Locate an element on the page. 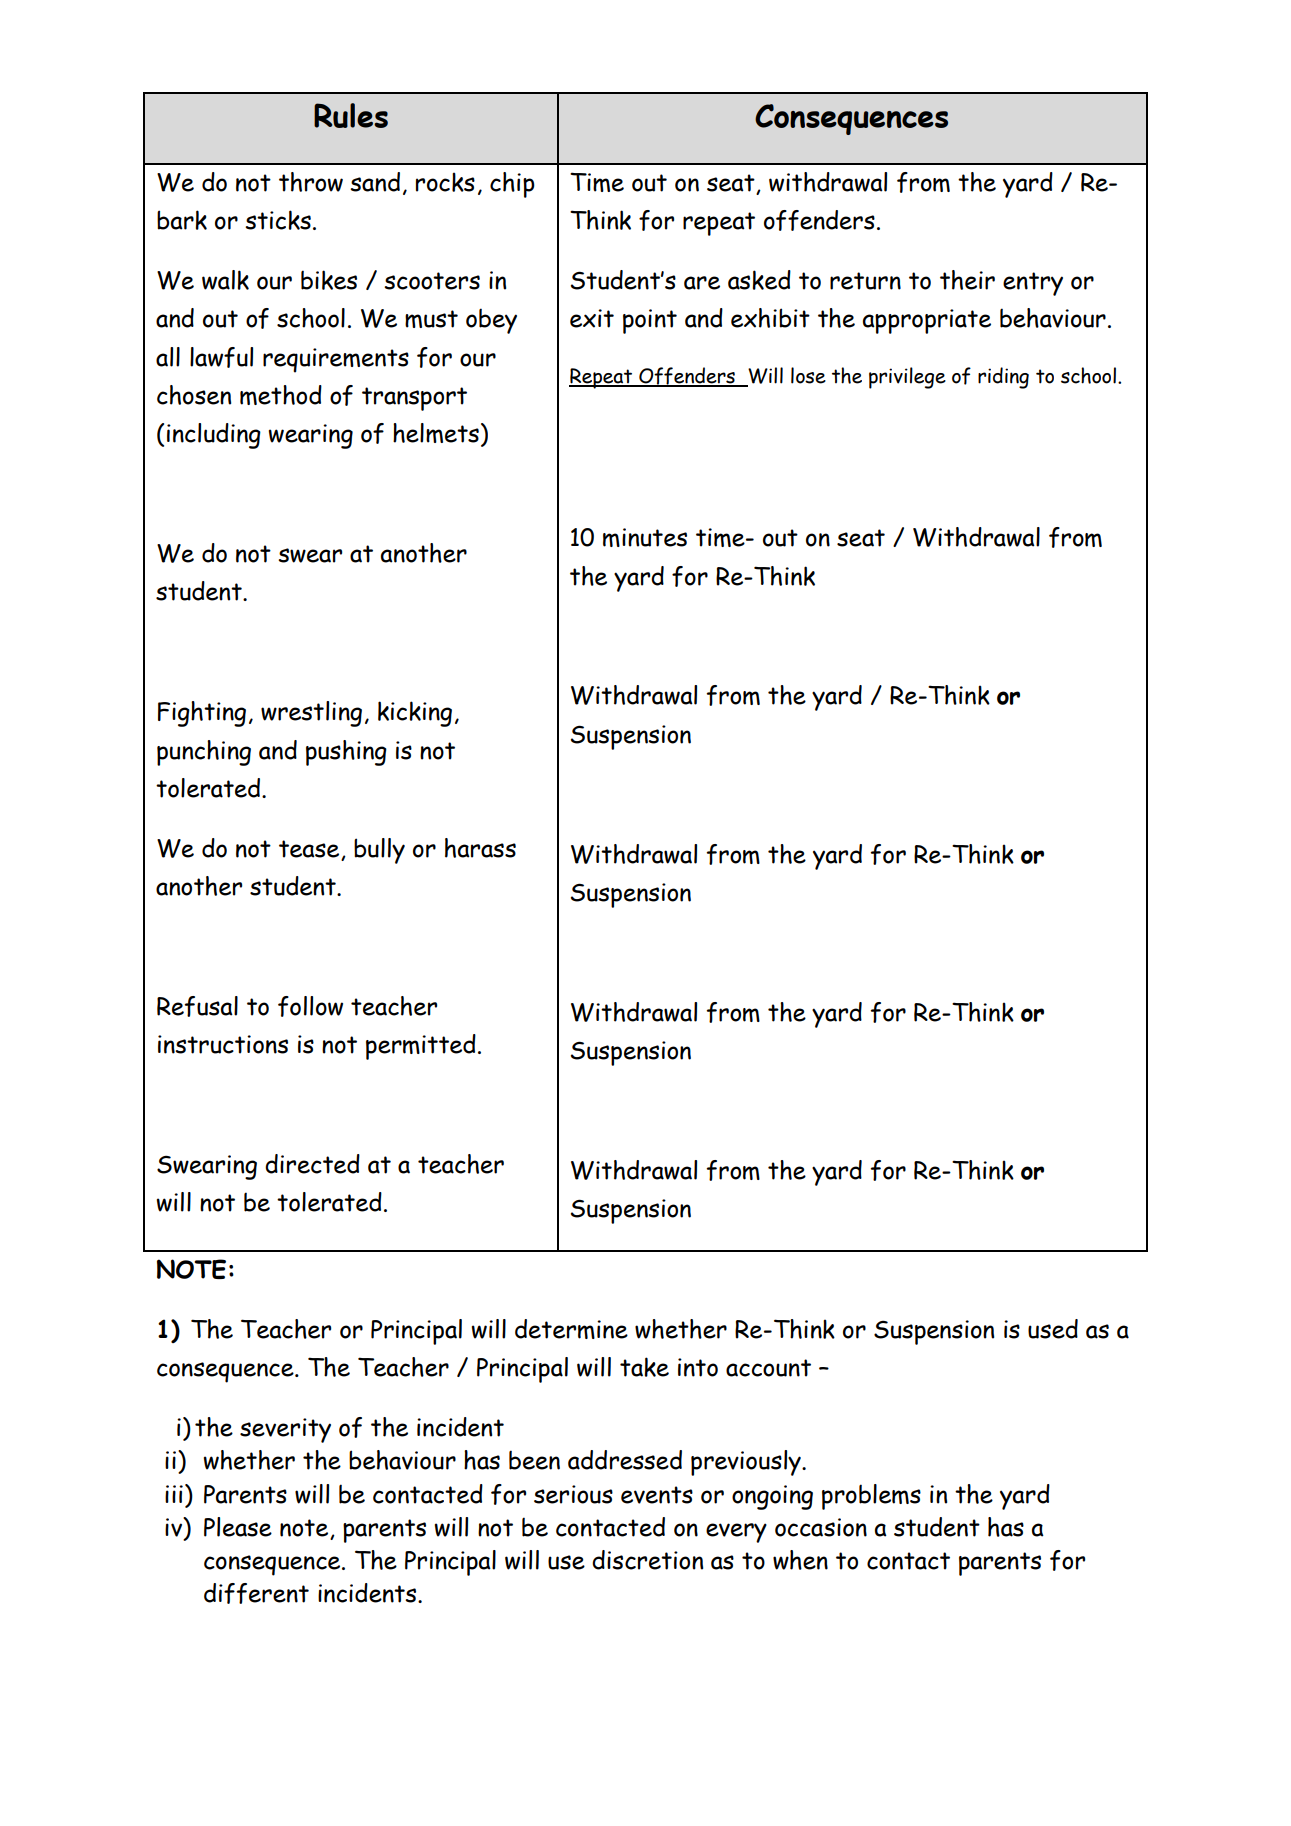  throw is located at coordinates (311, 182).
